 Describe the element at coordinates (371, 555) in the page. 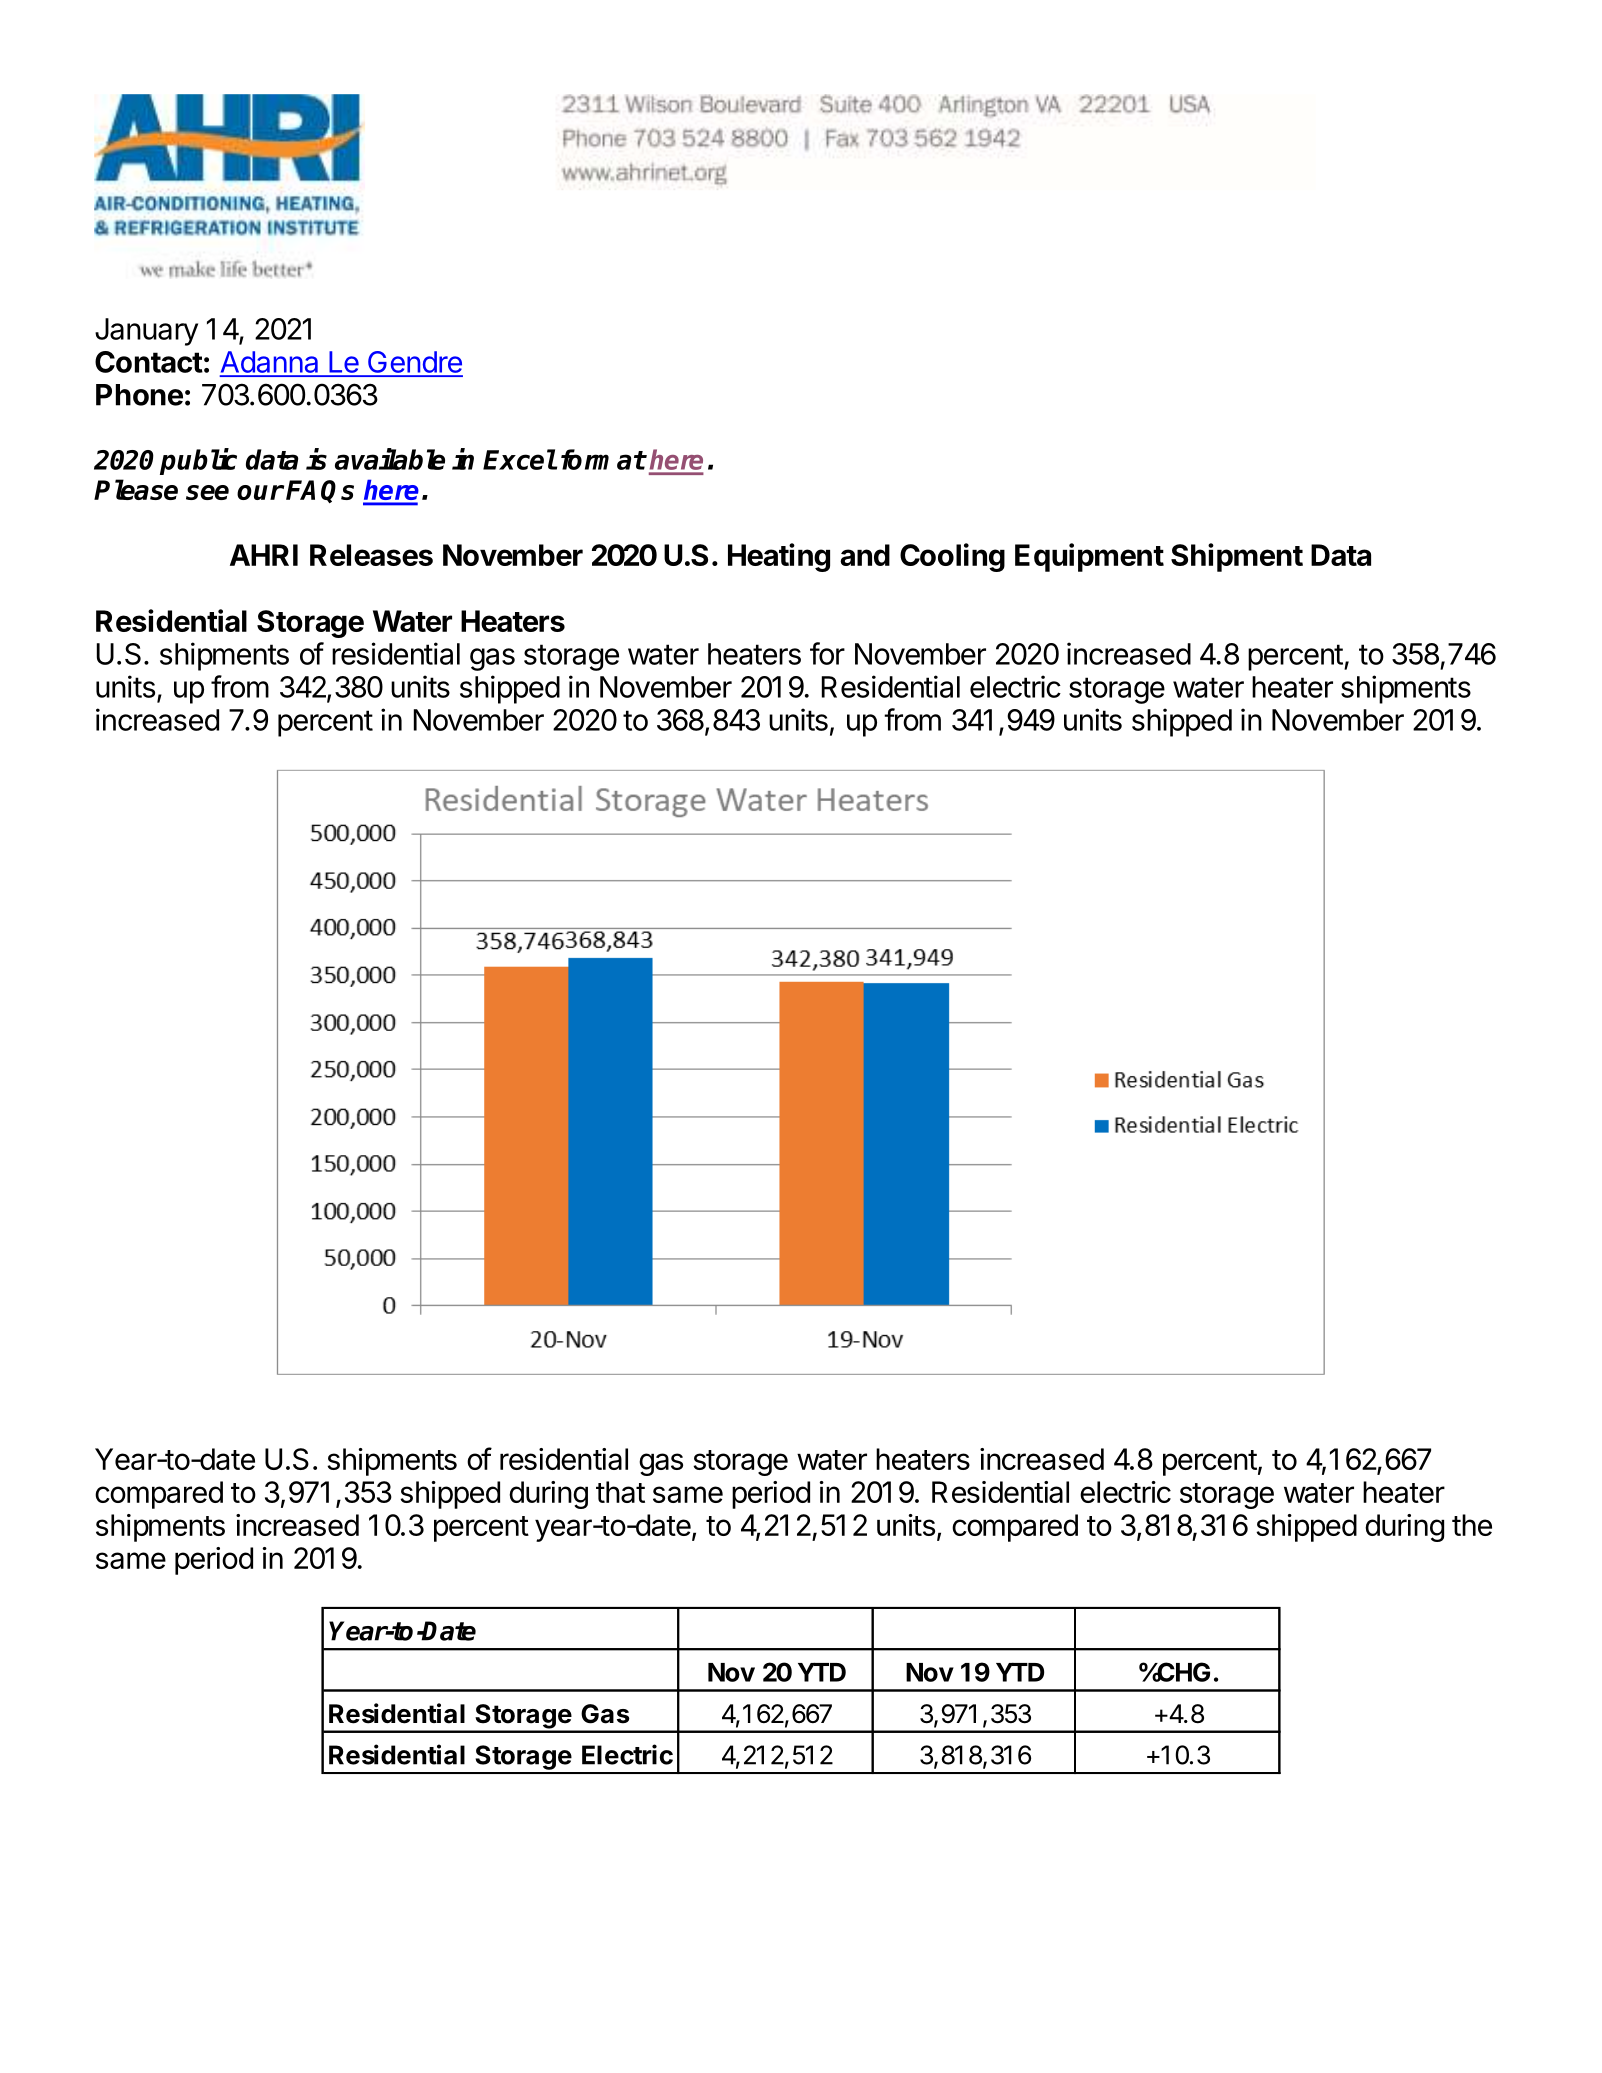

I see `Releases` at that location.
